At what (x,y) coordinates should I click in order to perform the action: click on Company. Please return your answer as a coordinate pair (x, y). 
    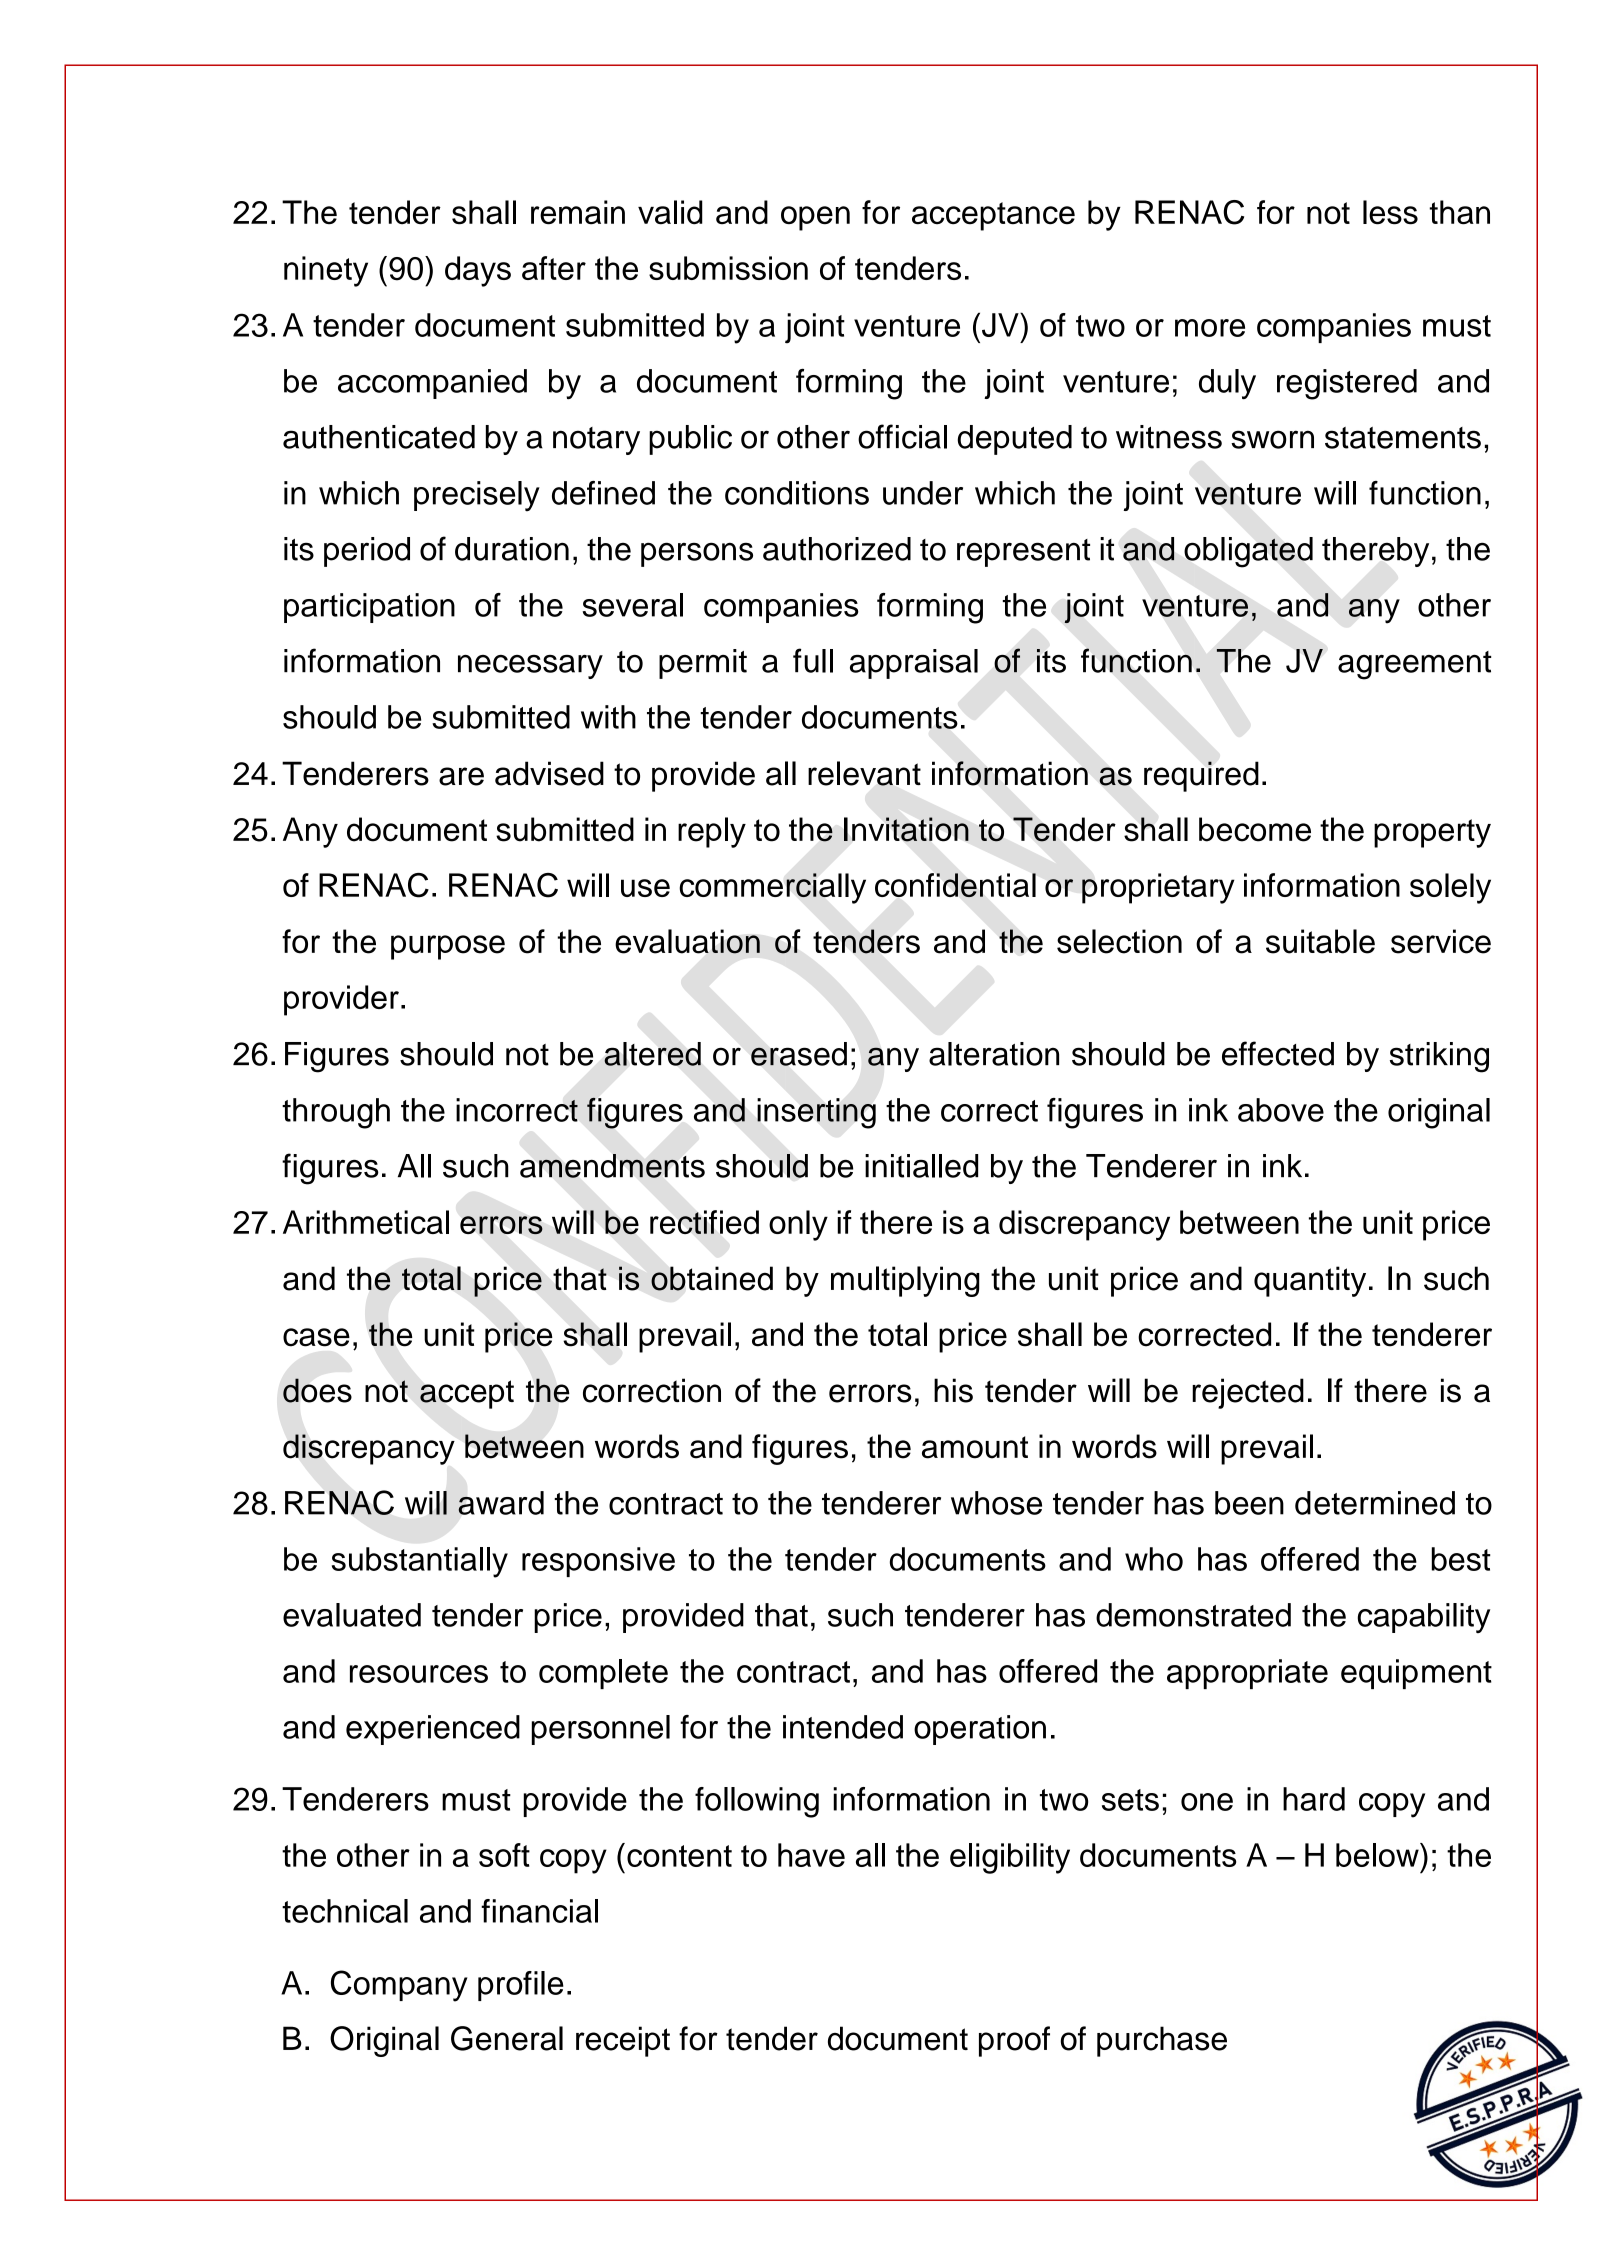
    Looking at the image, I should click on (399, 1986).
